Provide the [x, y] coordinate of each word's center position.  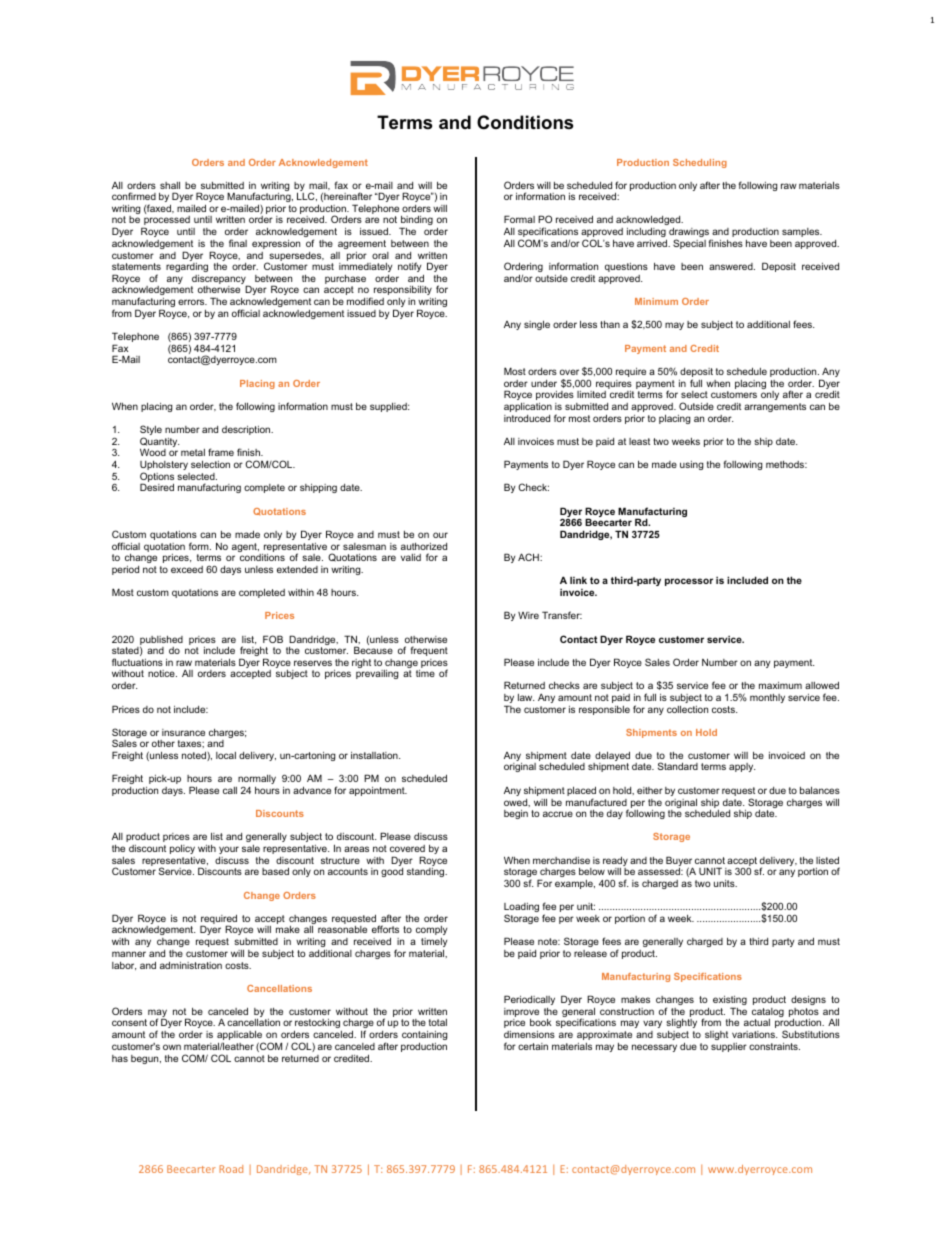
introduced [527, 418]
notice [162, 673]
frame [221, 452]
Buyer [680, 862]
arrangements [775, 407]
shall [170, 185]
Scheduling [700, 163]
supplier [729, 1047]
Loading [521, 909]
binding [416, 222]
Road [231, 1169]
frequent [429, 651]
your [229, 850]
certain [533, 1046]
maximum [780, 685]
